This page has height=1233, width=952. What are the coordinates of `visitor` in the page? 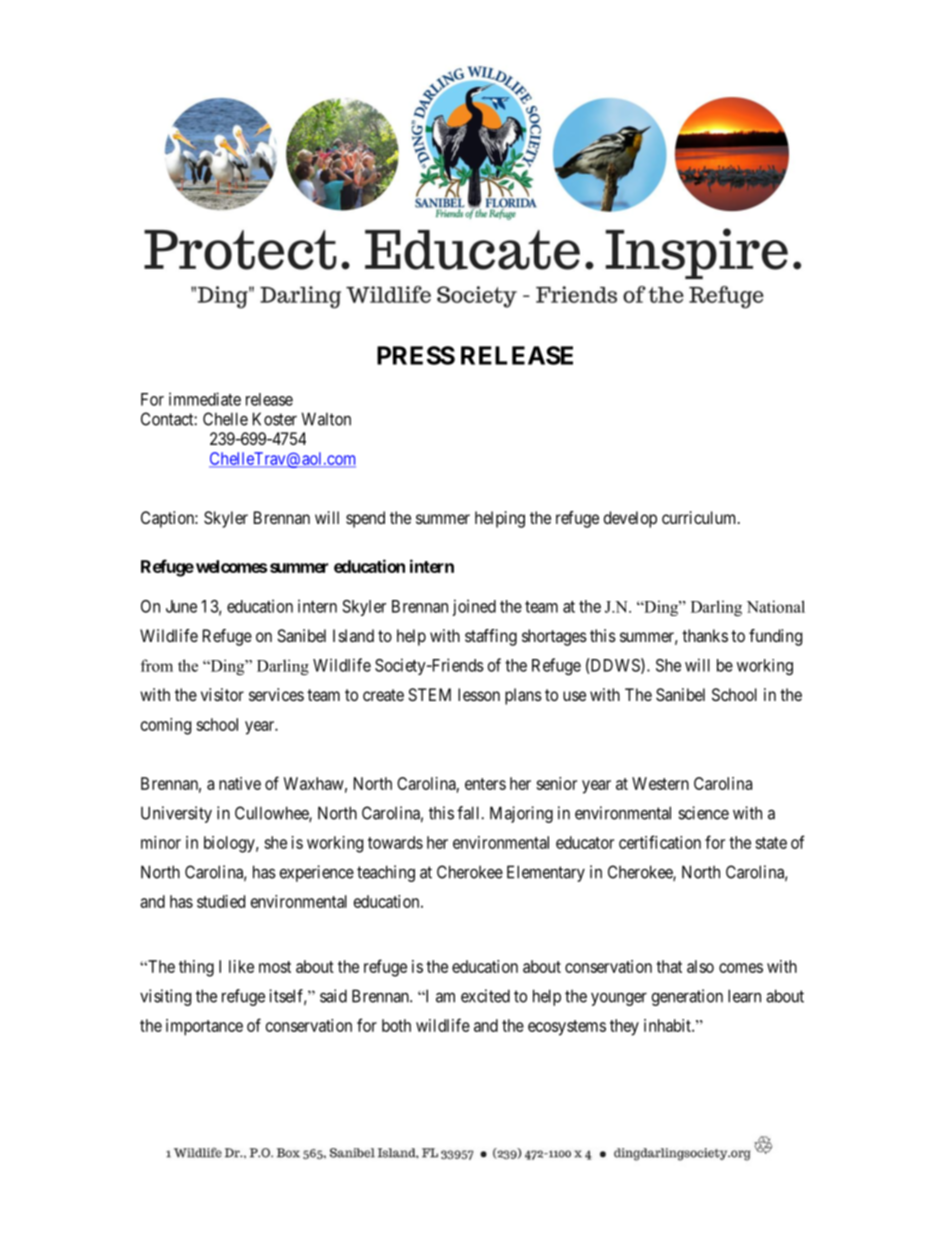 It's located at (222, 694).
